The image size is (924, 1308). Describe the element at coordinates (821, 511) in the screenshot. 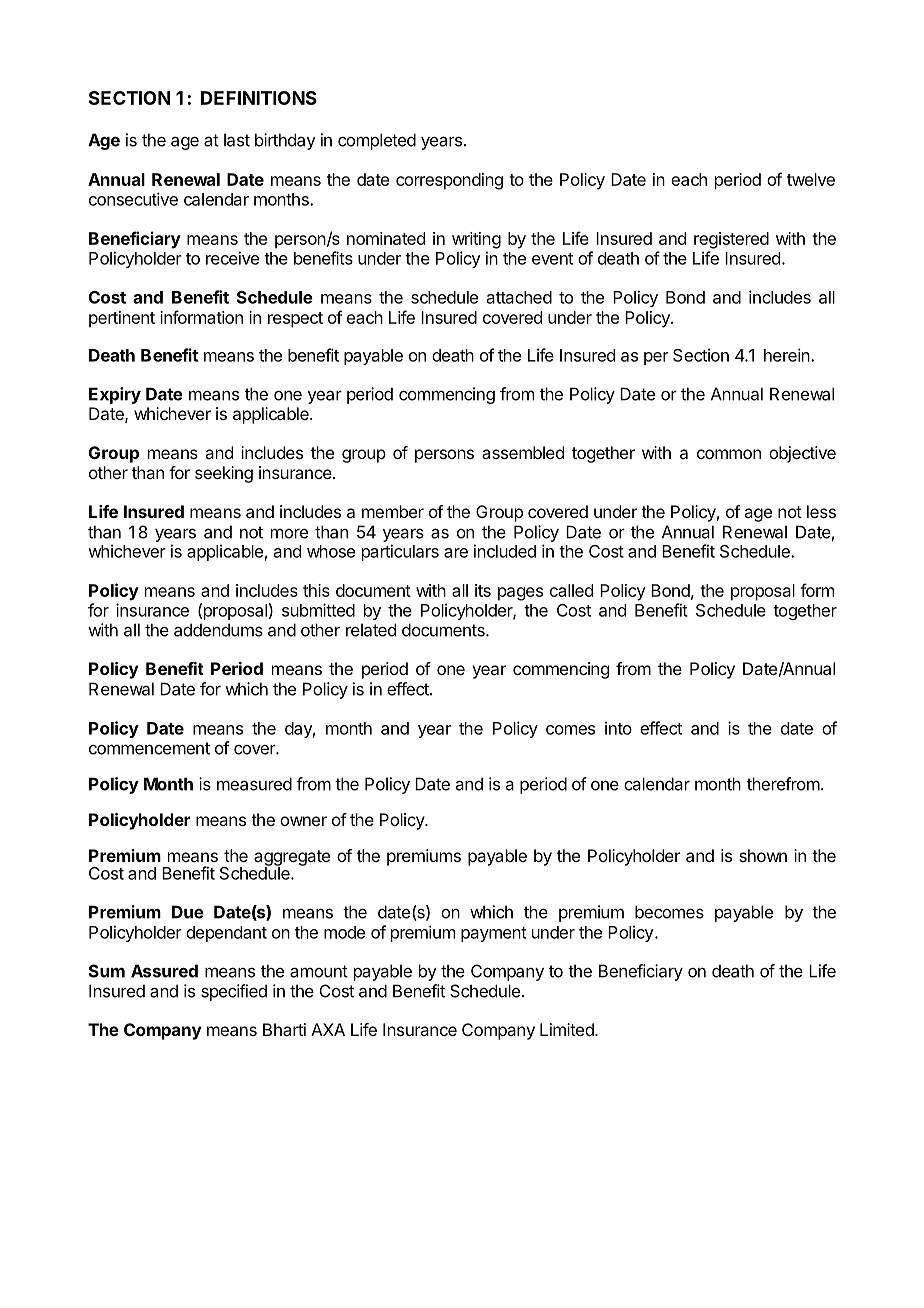

I see `less` at that location.
